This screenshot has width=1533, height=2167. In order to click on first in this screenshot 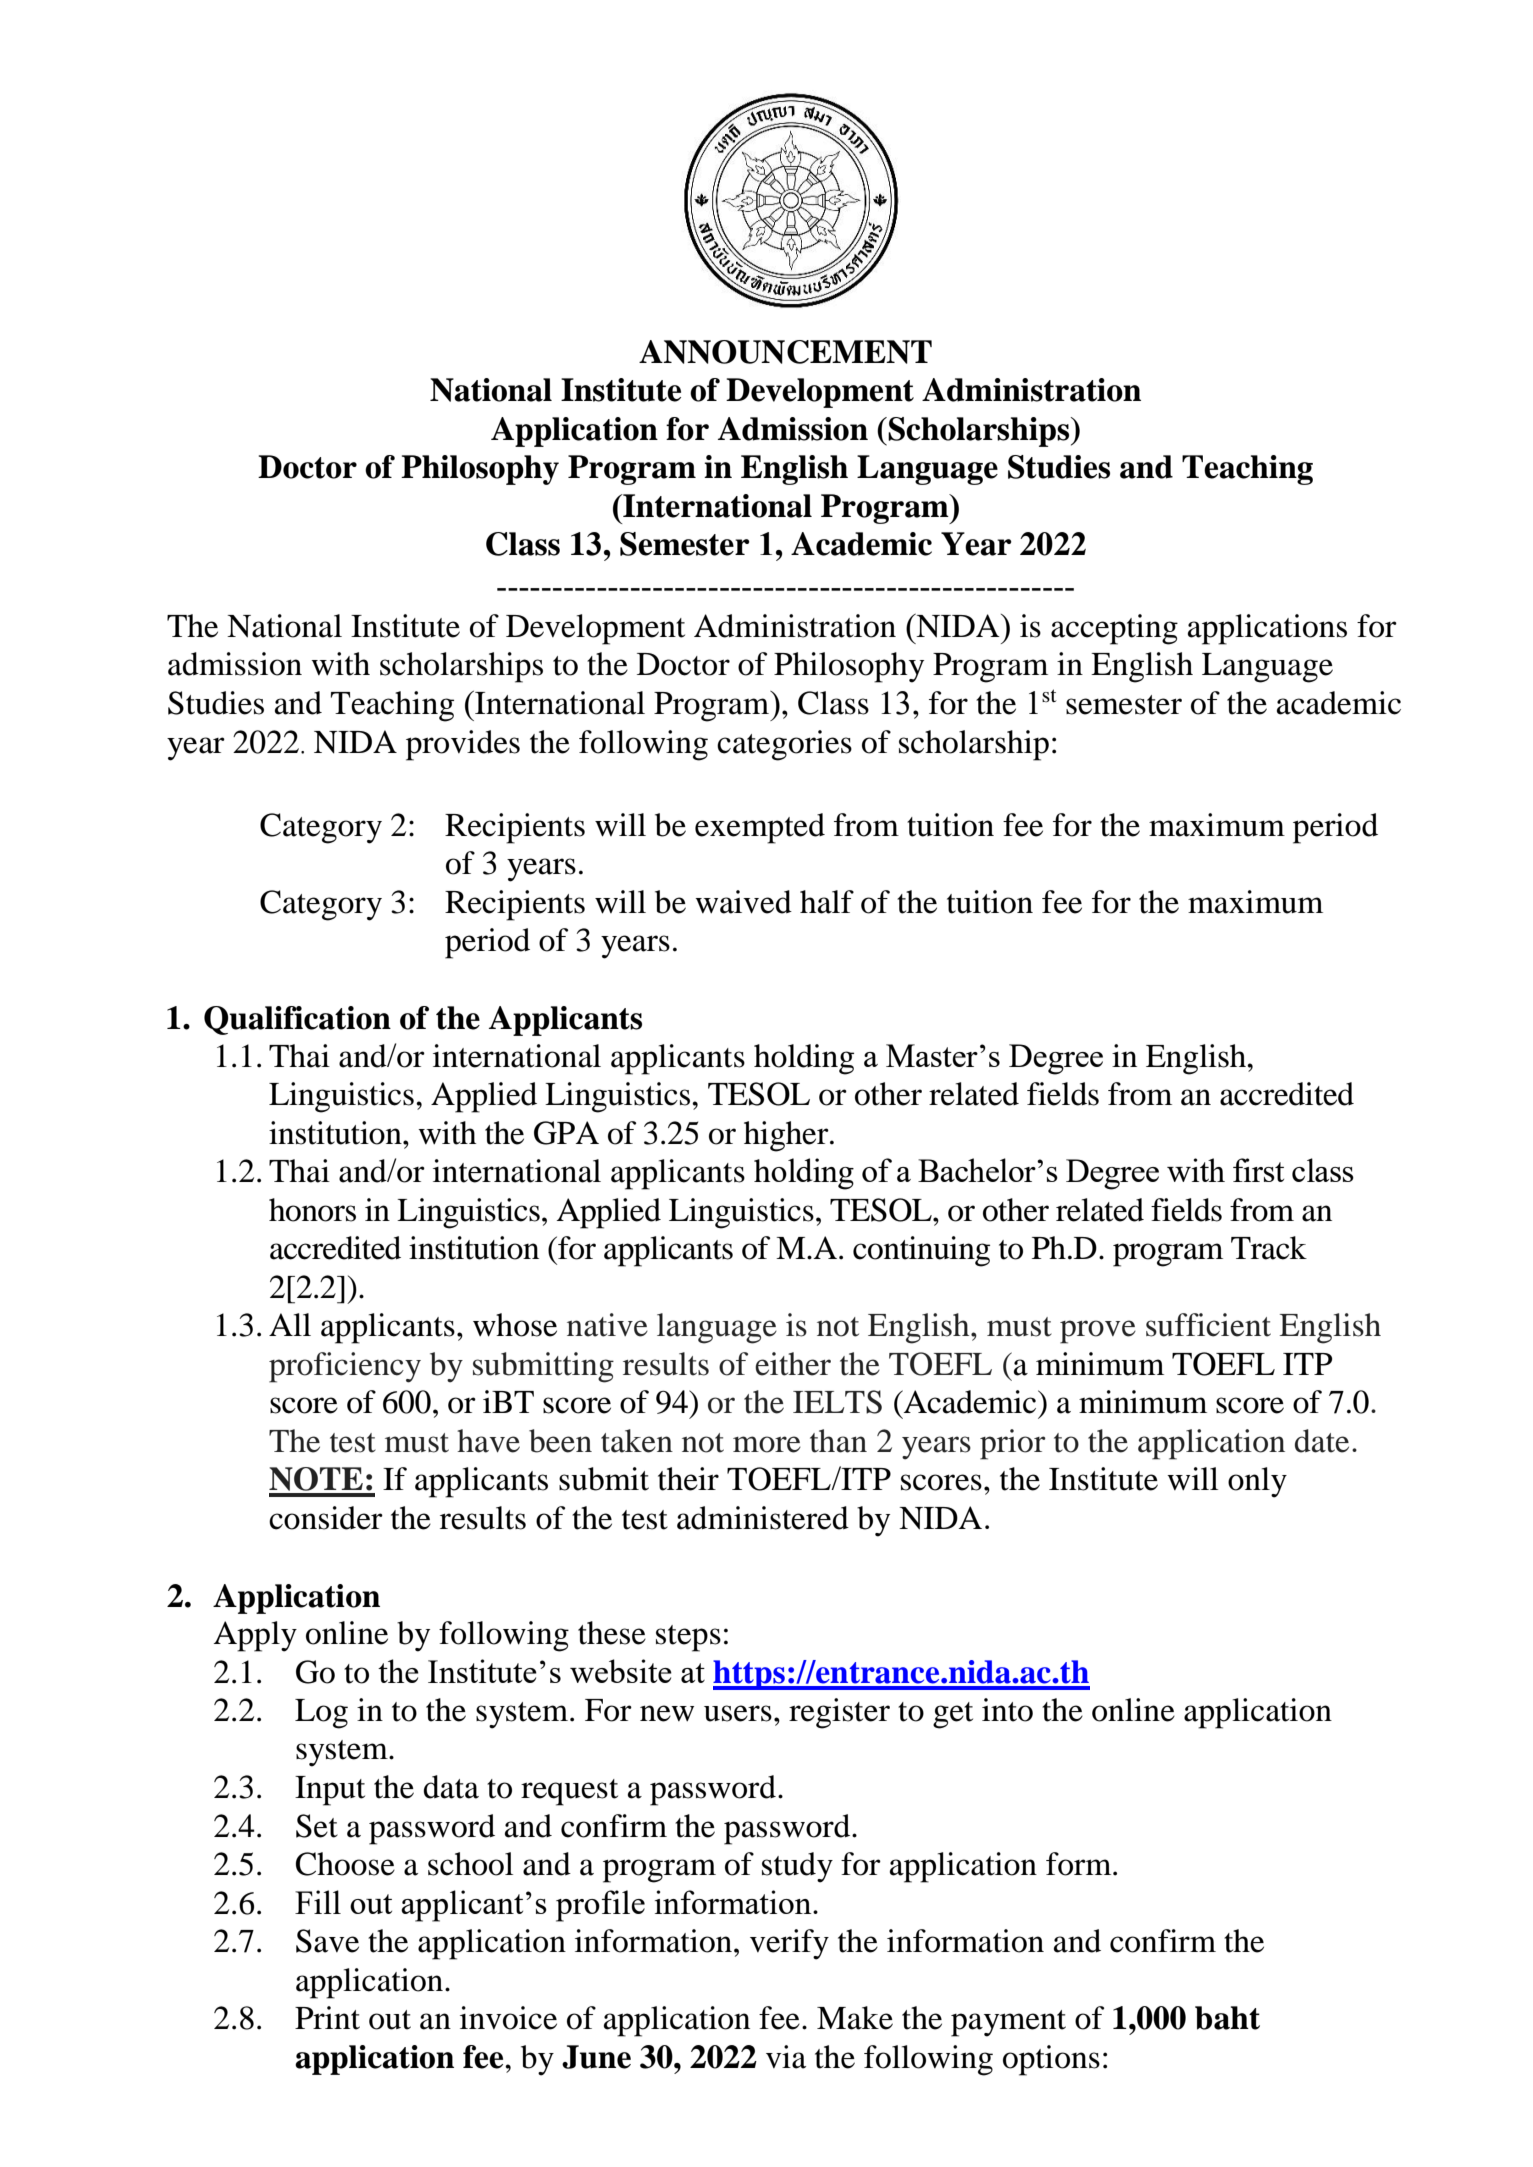, I will do `click(1258, 1170)`.
